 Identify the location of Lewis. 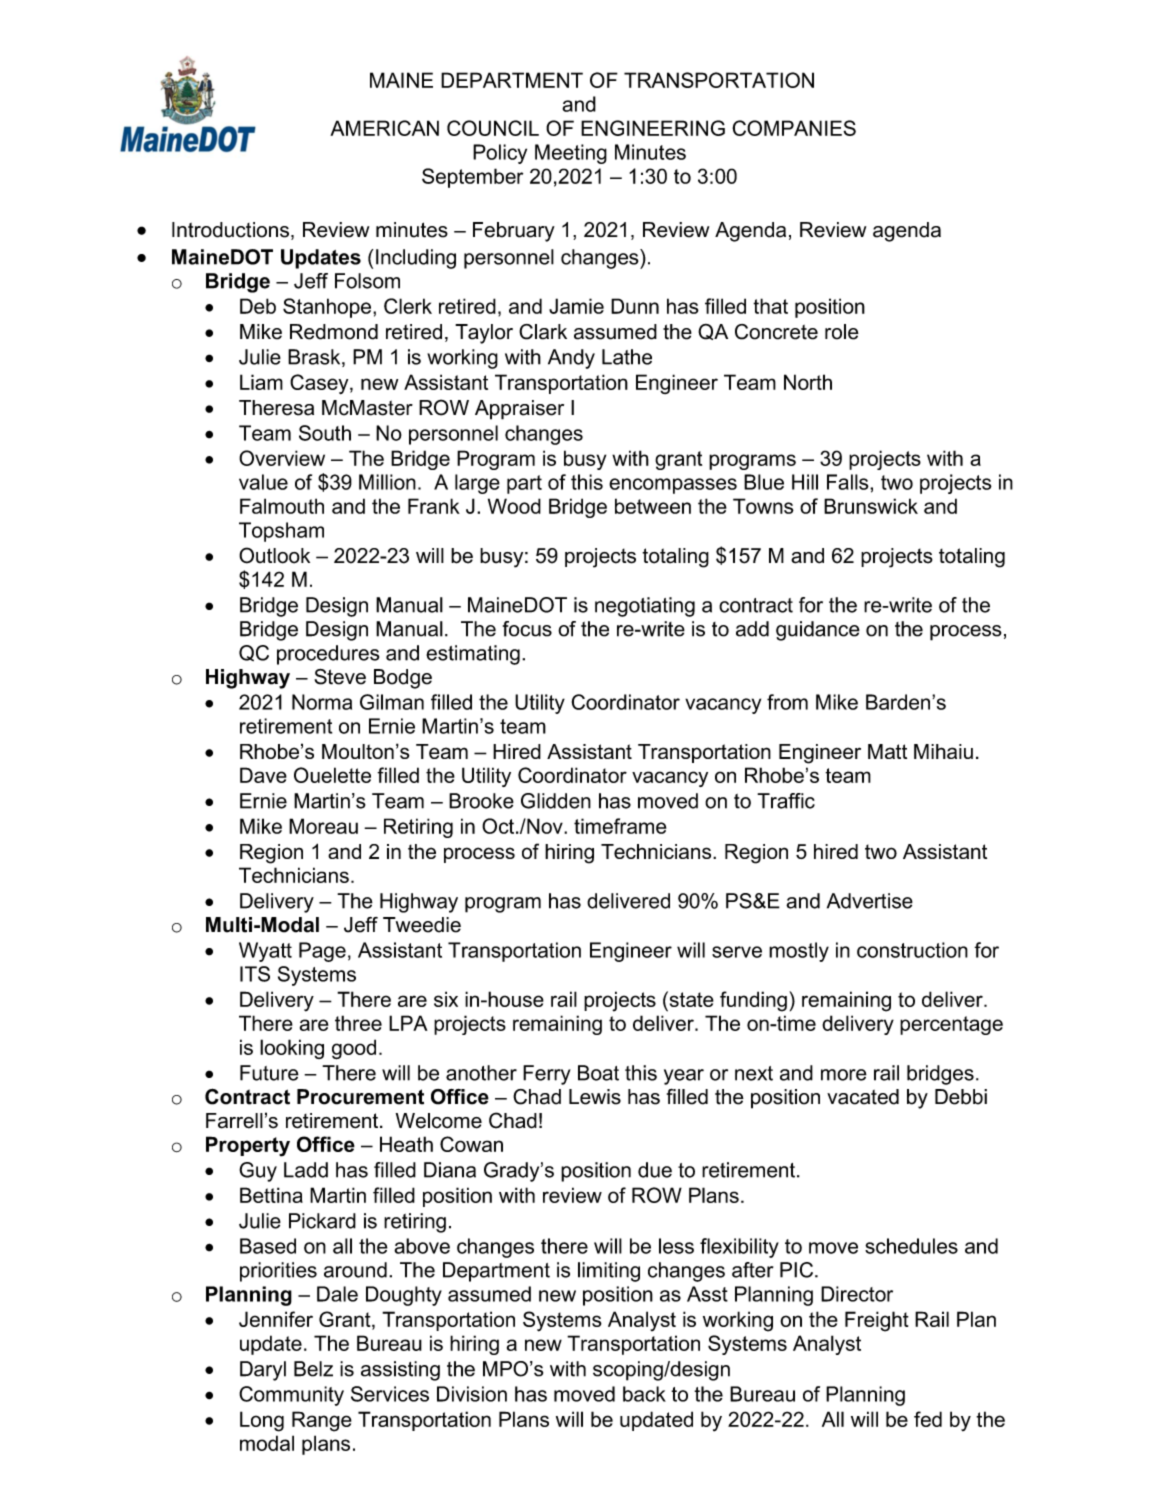
(595, 1097).
